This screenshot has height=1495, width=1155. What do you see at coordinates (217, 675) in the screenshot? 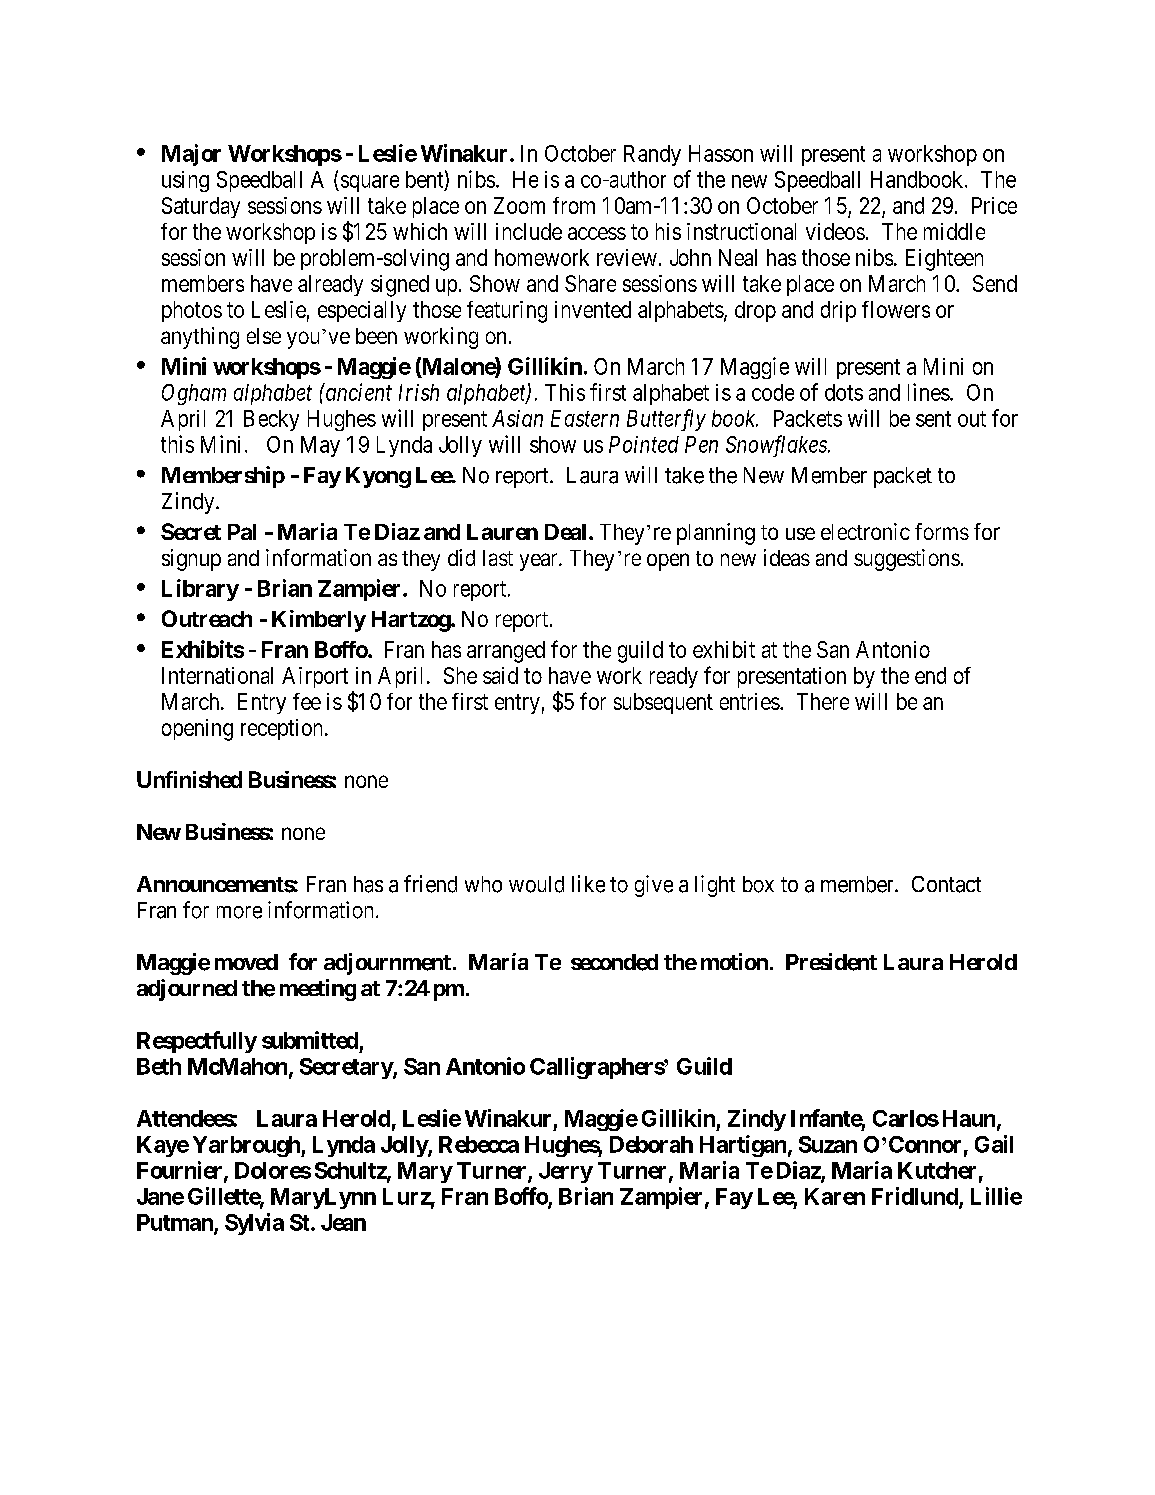
I see `International` at bounding box center [217, 675].
